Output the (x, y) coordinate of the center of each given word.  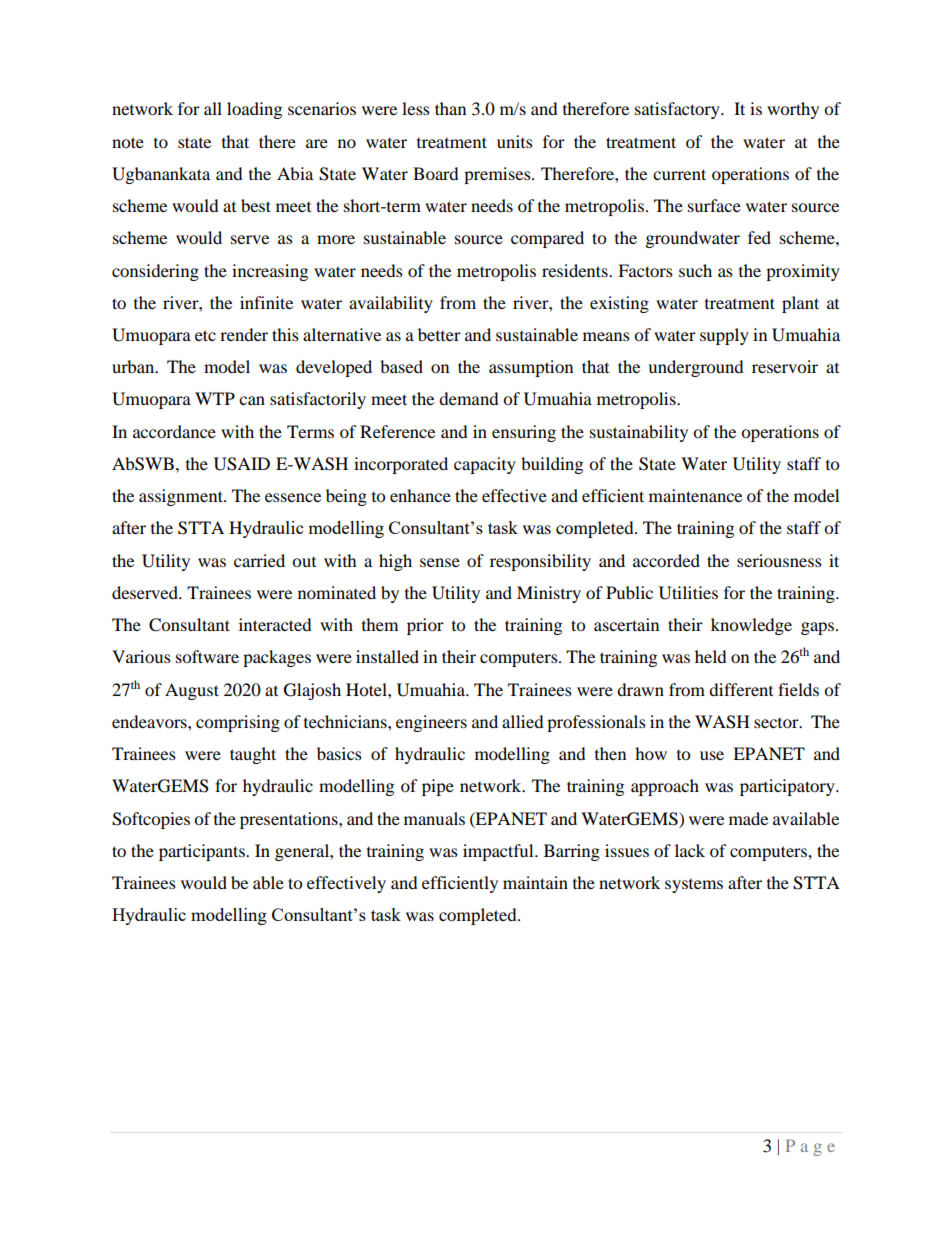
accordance (174, 431)
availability (391, 304)
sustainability (639, 433)
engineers (431, 723)
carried (259, 560)
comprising (238, 723)
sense (440, 562)
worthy (793, 110)
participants (203, 852)
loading (254, 110)
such (695, 270)
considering (155, 272)
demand (469, 398)
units (515, 141)
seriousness (779, 560)
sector (777, 723)
